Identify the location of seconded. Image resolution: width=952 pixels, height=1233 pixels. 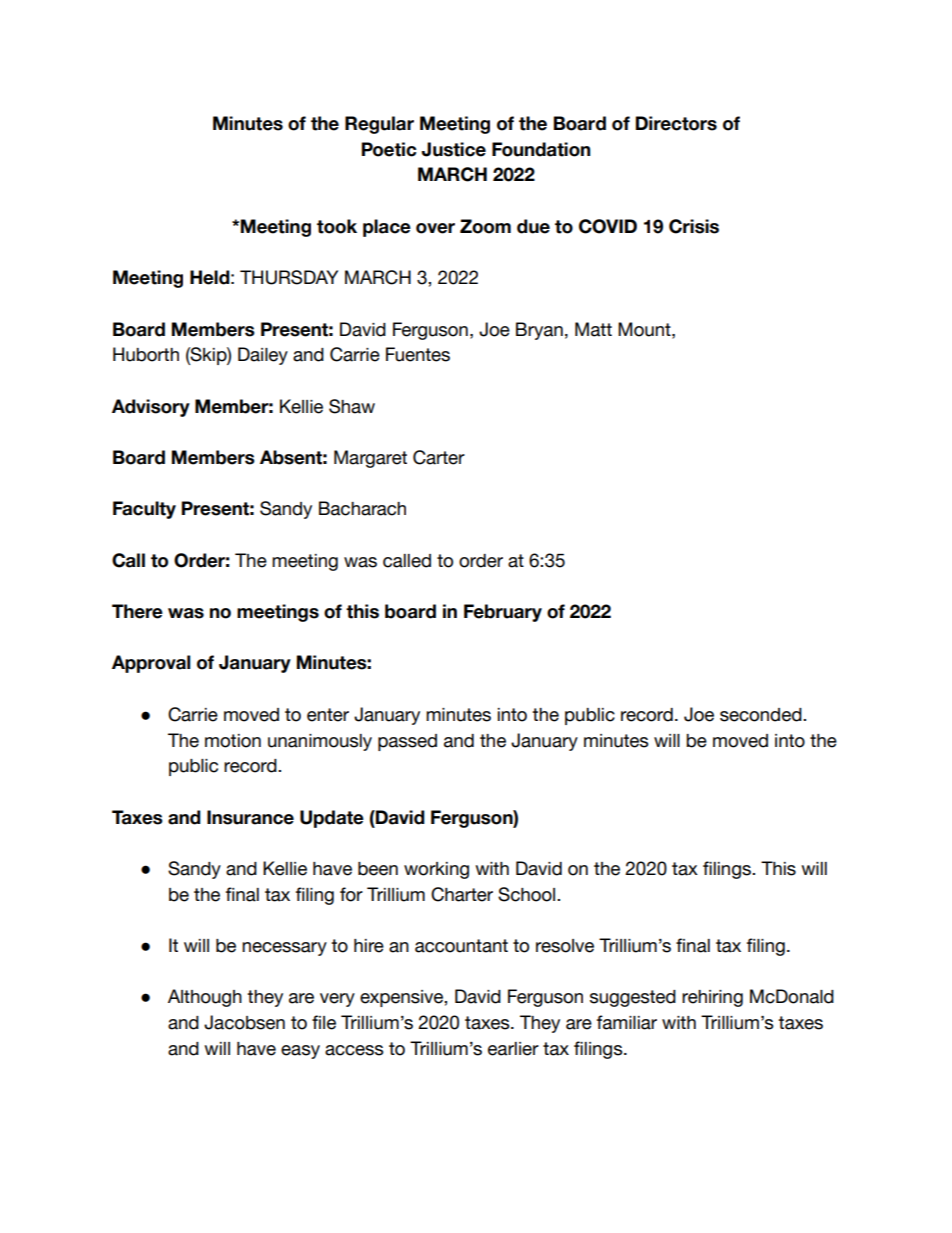
(762, 715).
